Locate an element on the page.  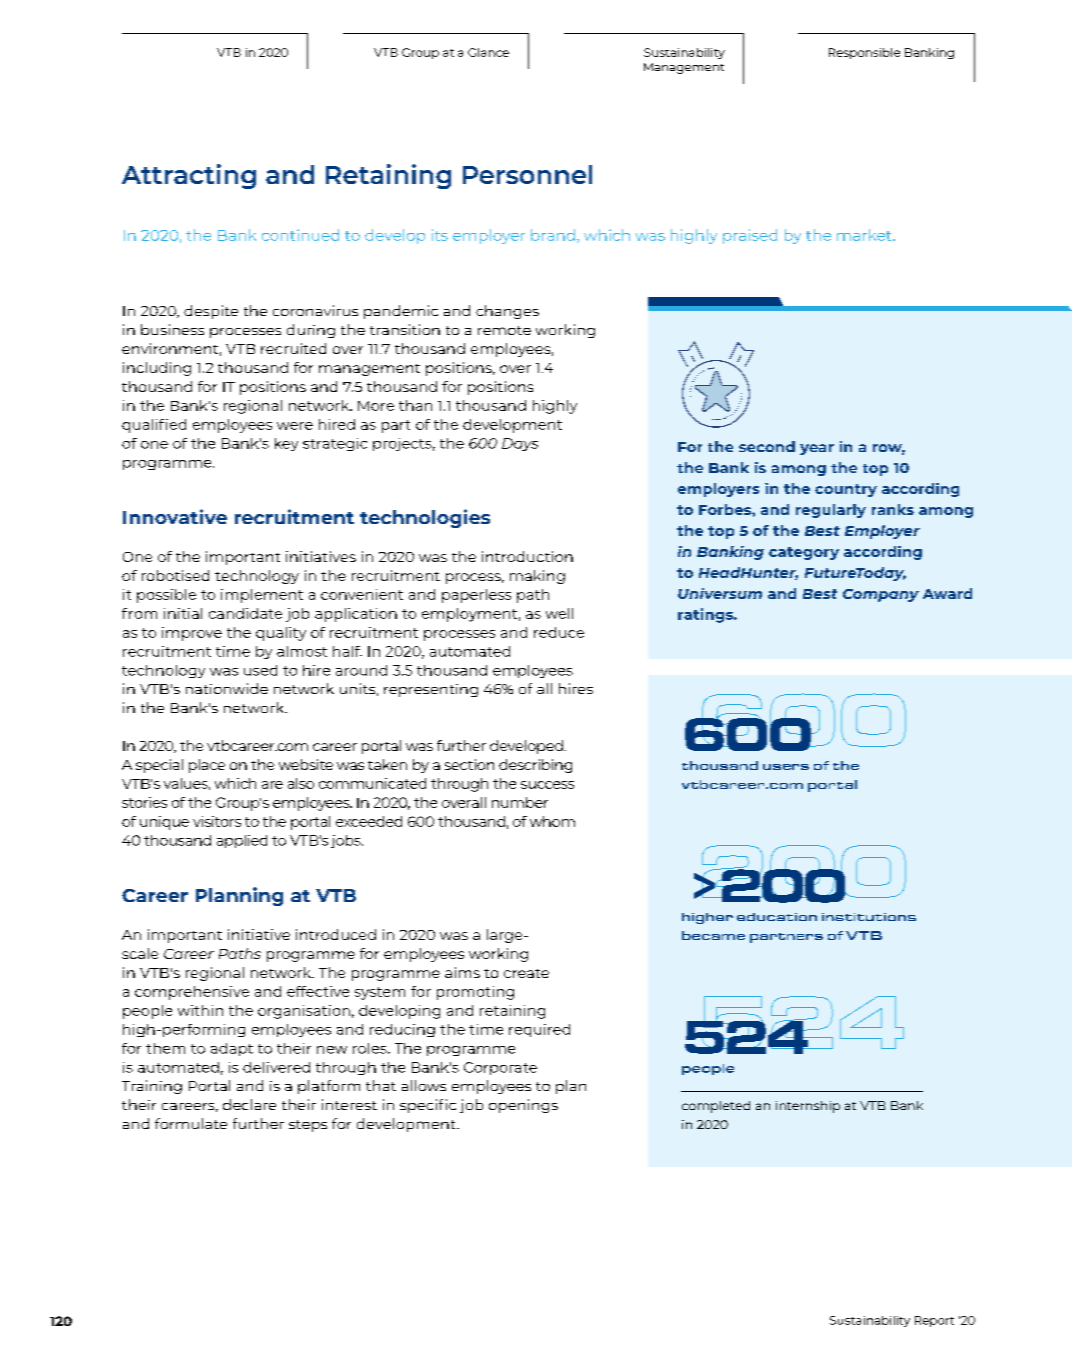
Glance is located at coordinates (488, 52).
